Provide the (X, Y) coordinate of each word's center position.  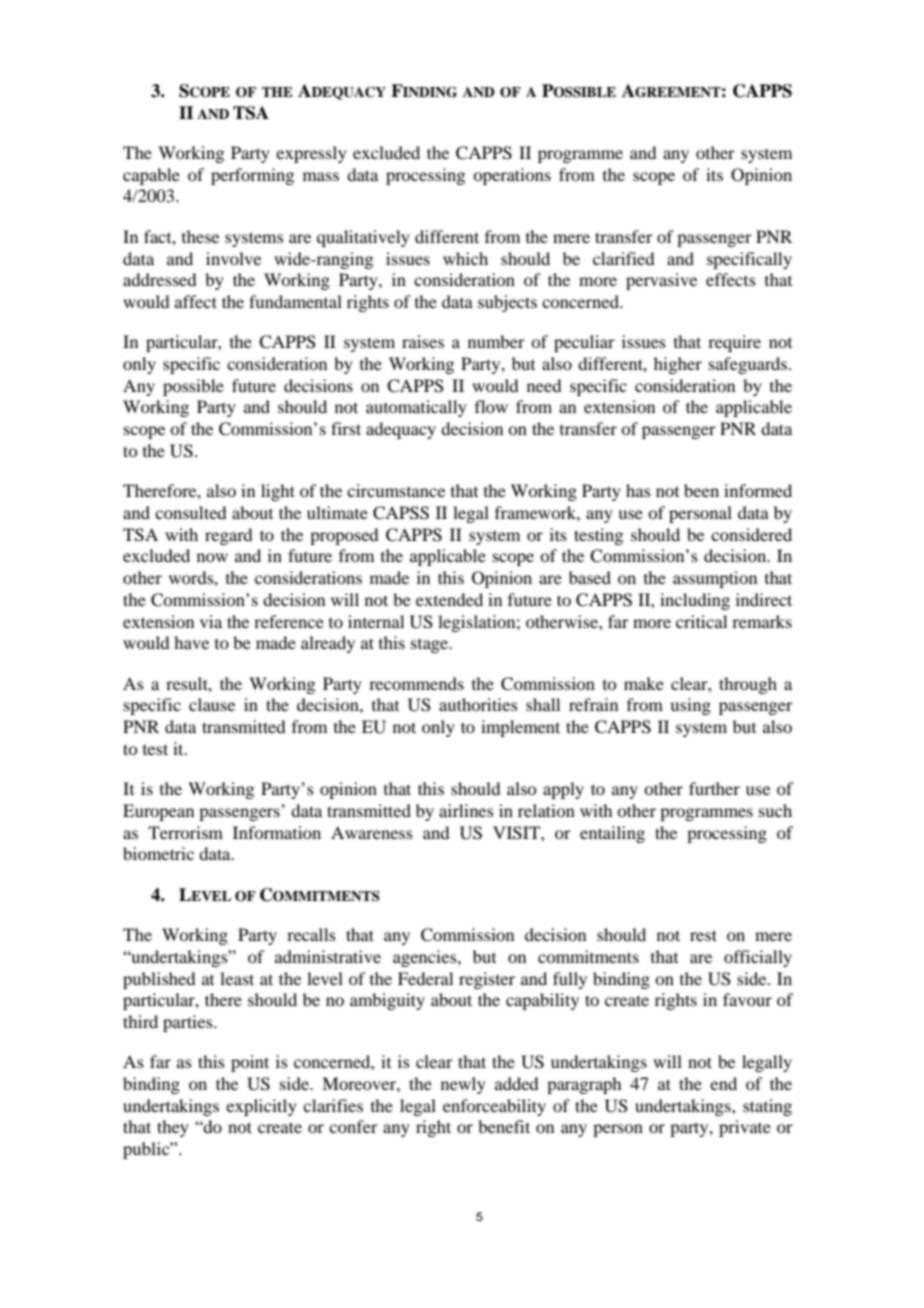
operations (512, 176)
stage (431, 646)
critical (701, 621)
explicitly (261, 1107)
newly (463, 1085)
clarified (623, 258)
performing (252, 176)
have (191, 642)
